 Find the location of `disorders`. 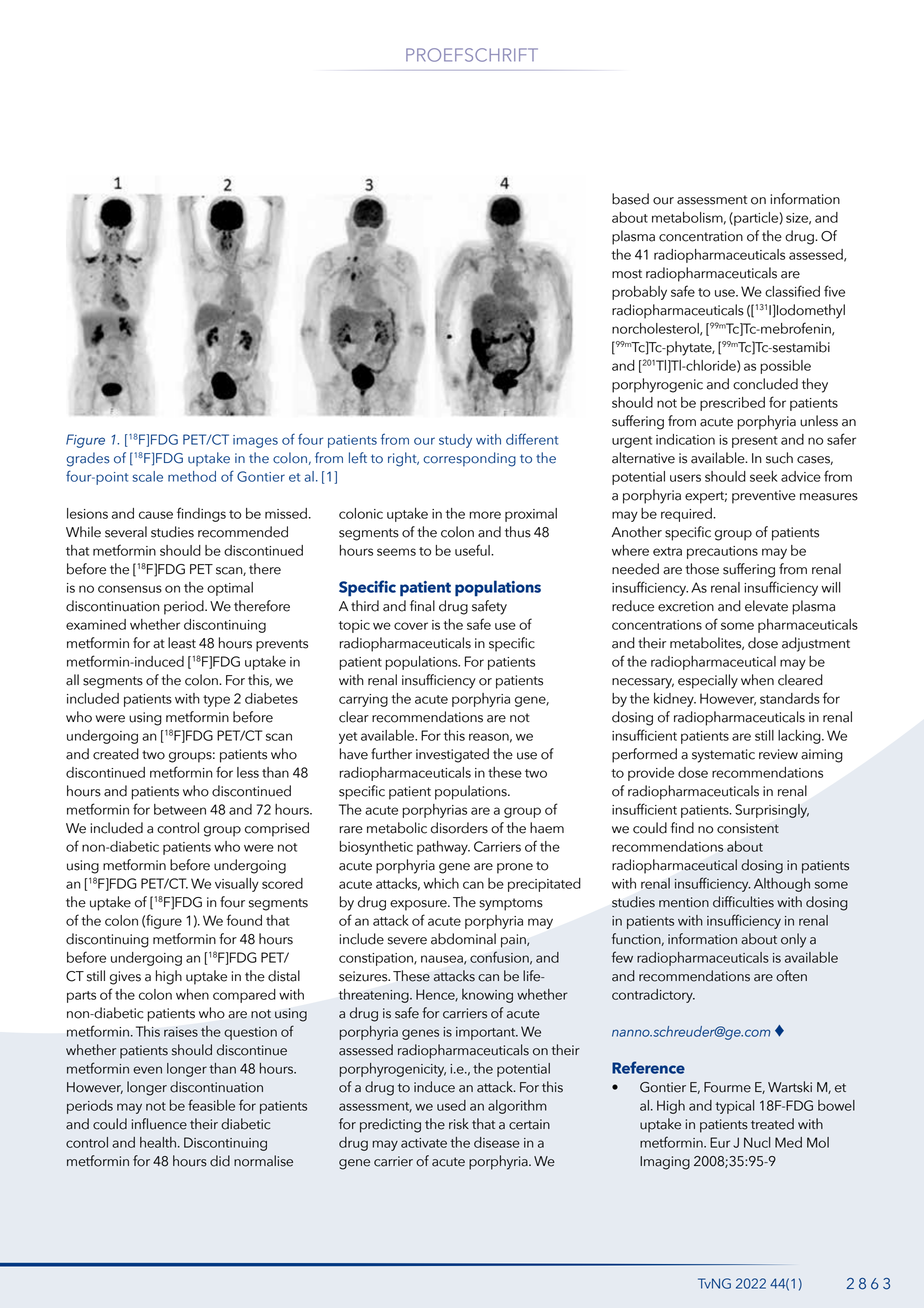

disorders is located at coordinates (459, 828).
